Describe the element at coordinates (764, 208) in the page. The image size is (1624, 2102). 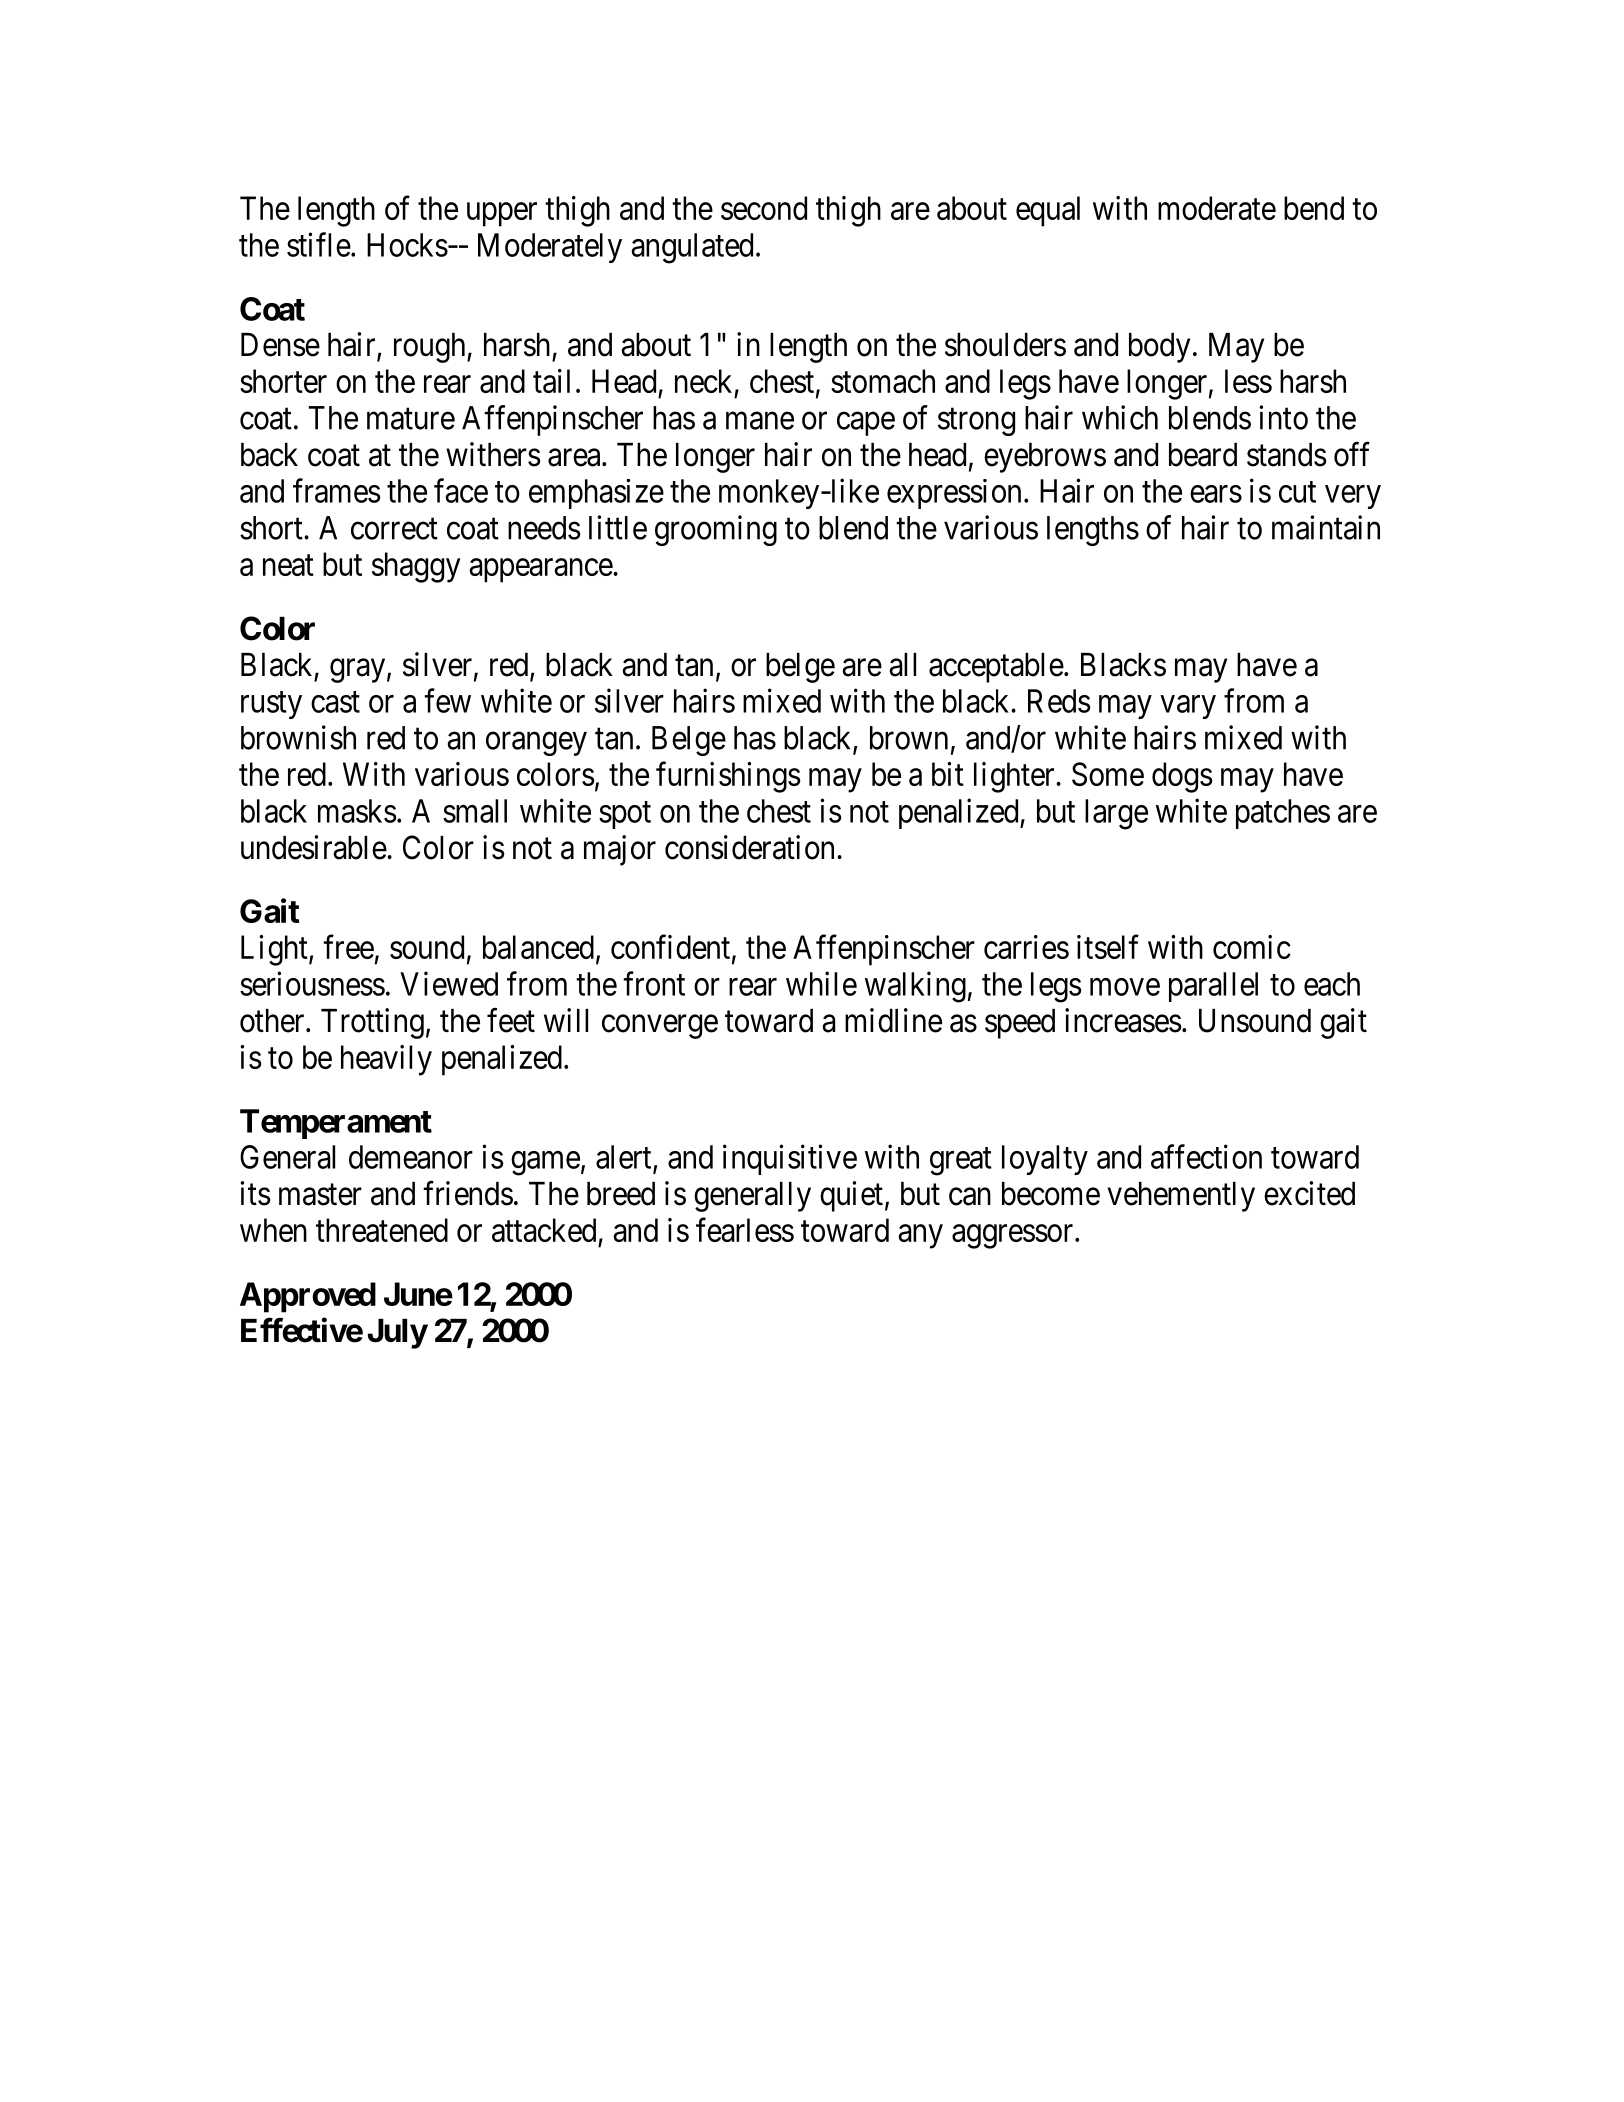
I see `second` at that location.
